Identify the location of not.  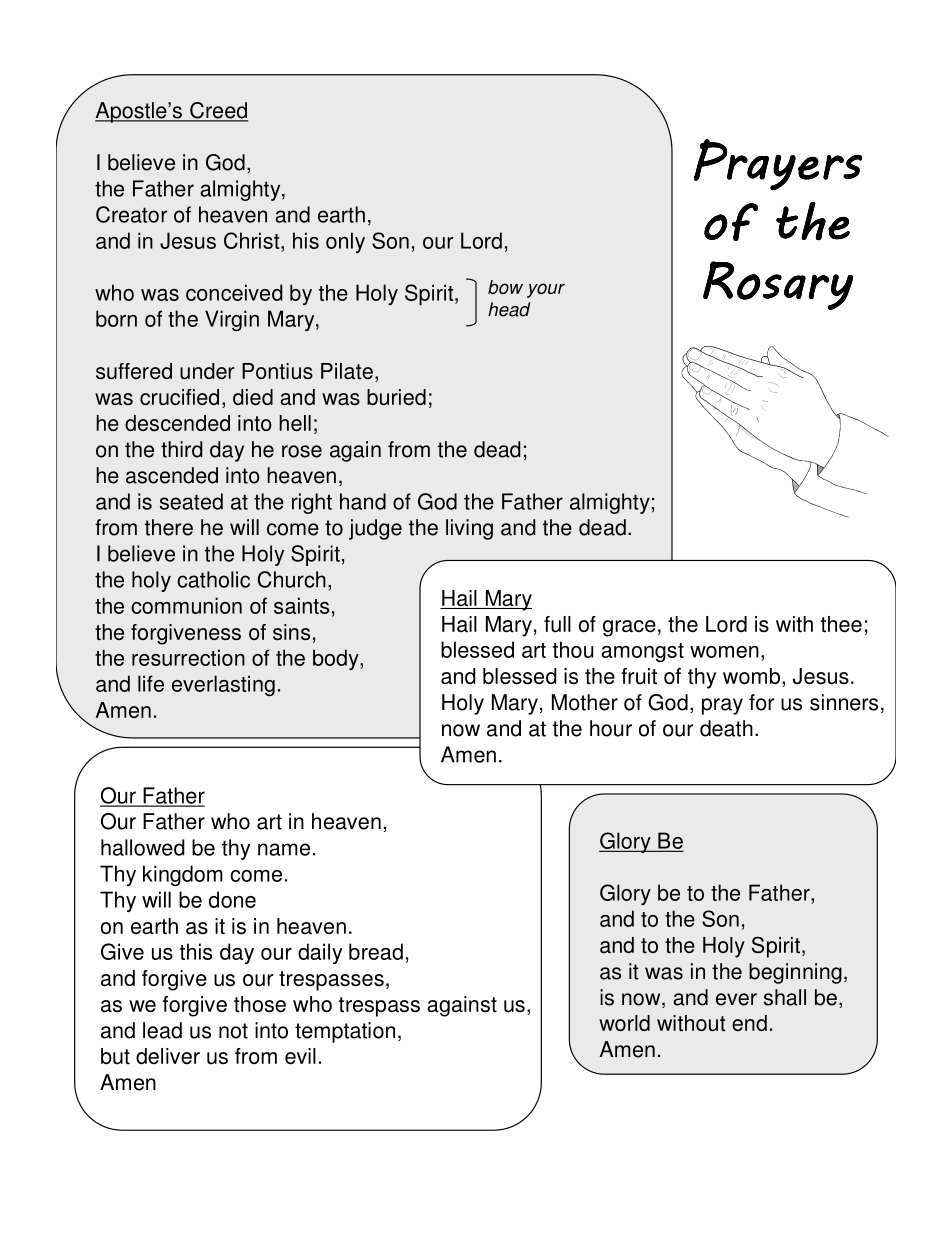
(233, 1031).
